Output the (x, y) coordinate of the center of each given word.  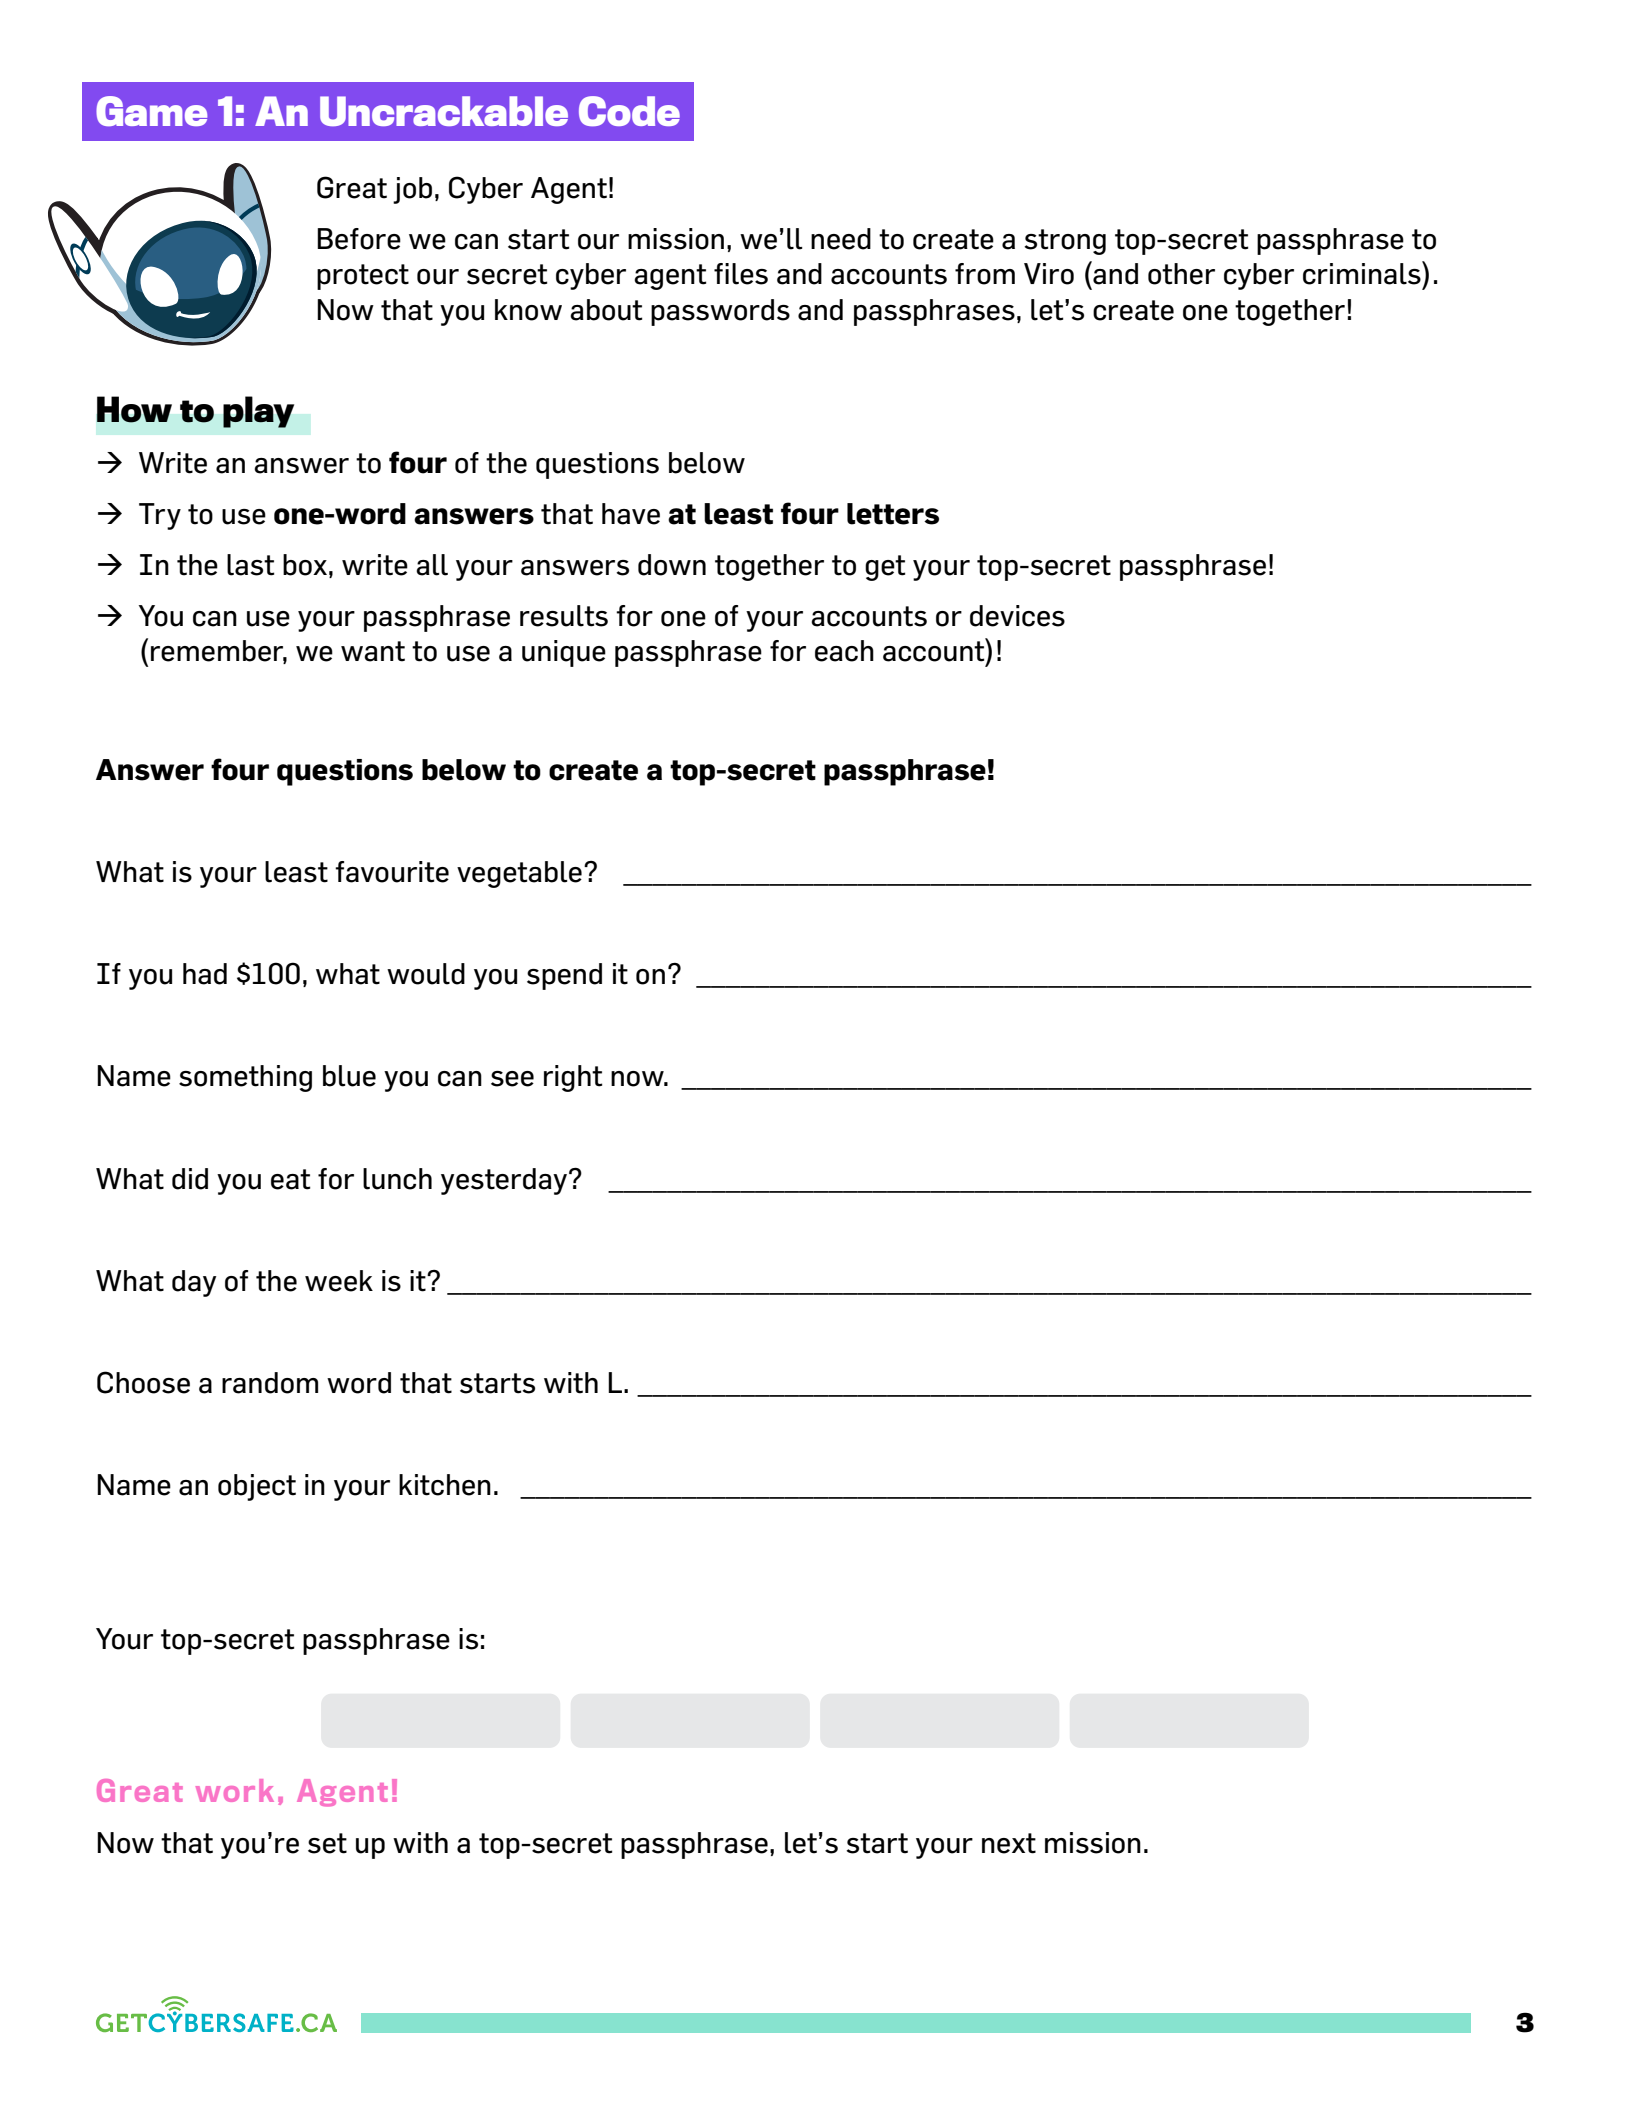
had (205, 974)
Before (359, 239)
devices (1017, 616)
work (235, 1790)
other (1181, 274)
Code (629, 111)
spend (564, 976)
